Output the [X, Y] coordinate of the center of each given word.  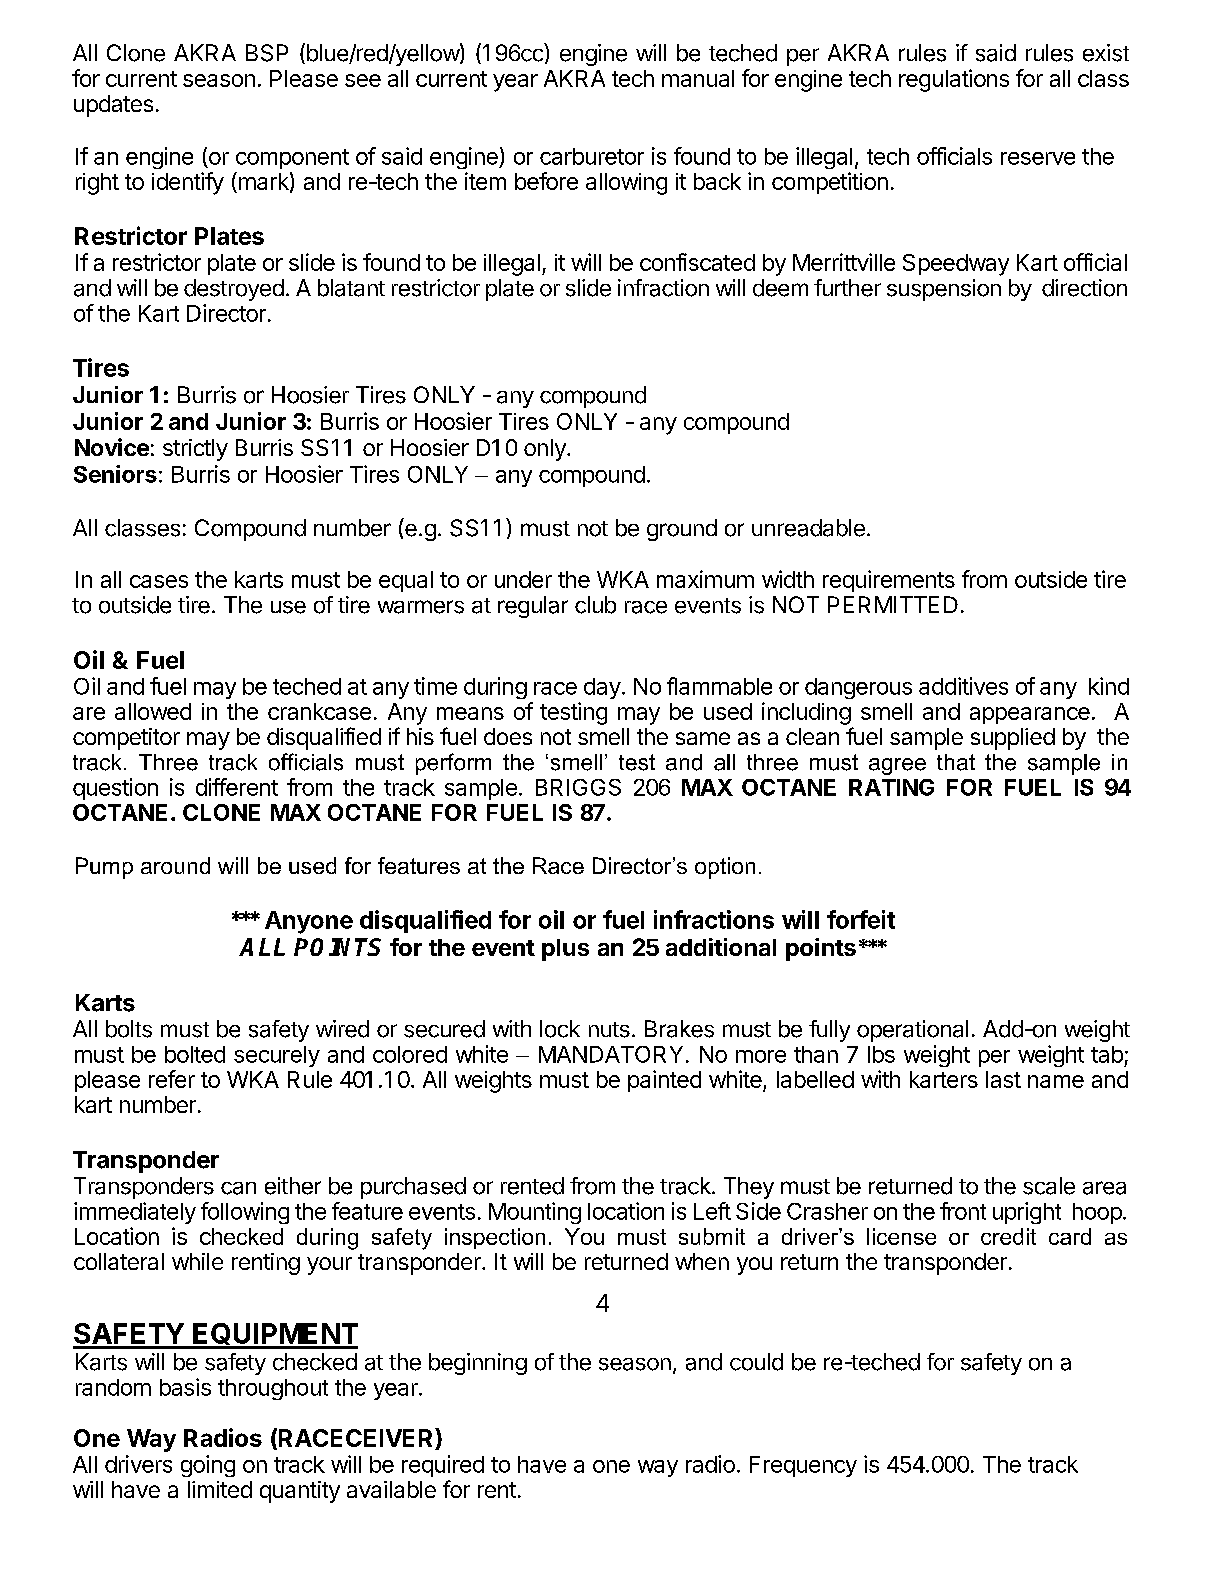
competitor [126, 739]
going [208, 1466]
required [443, 1466]
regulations [954, 80]
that [956, 762]
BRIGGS [578, 787]
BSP [267, 53]
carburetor [592, 156]
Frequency [803, 1466]
